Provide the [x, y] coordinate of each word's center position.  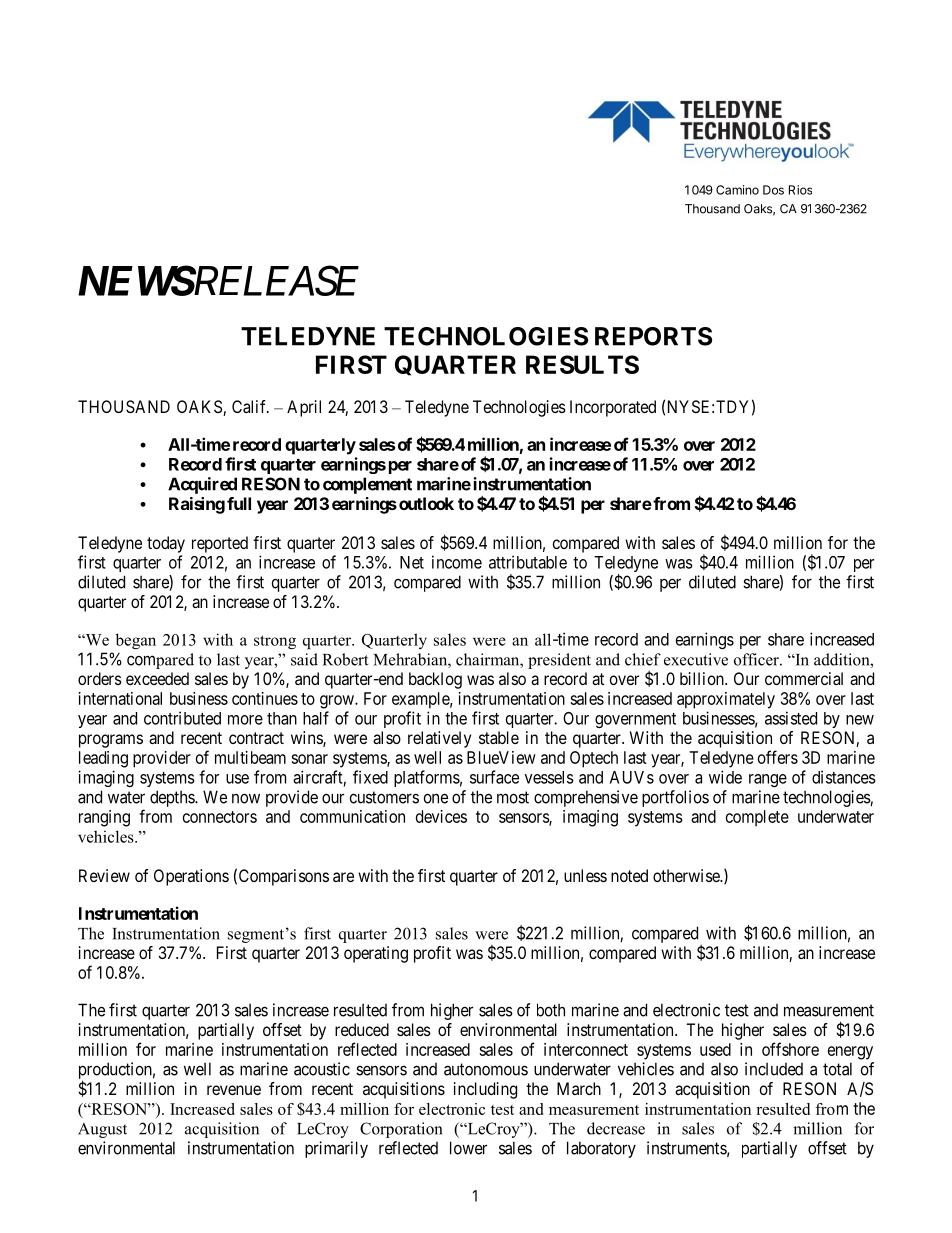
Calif [250, 406]
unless [585, 875]
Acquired [202, 485]
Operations [191, 877]
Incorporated [613, 408]
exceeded [157, 678]
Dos [773, 190]
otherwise [687, 875]
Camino [737, 190]
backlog [435, 680]
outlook [426, 503]
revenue [234, 1090]
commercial [804, 678]
